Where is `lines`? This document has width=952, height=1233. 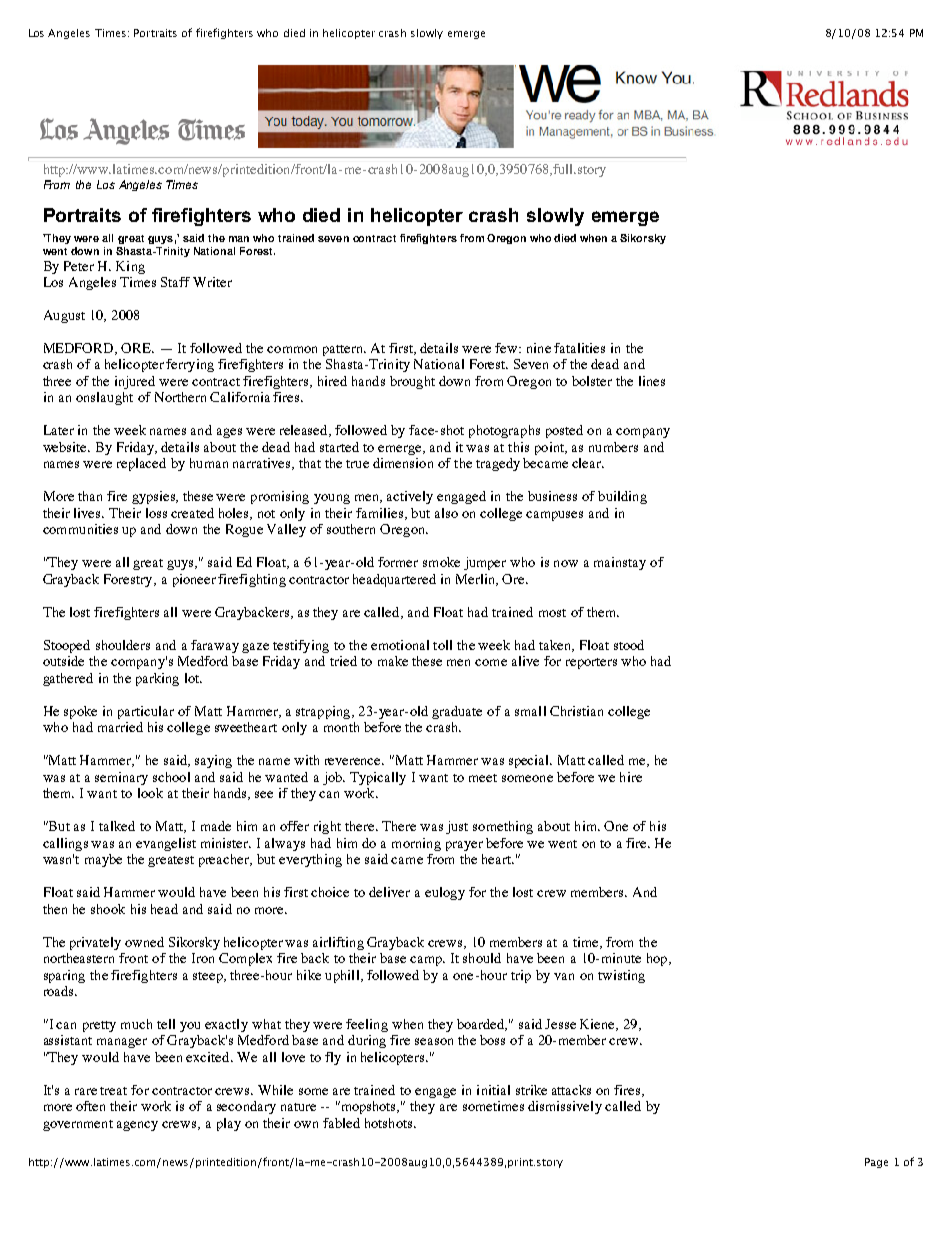
lines is located at coordinates (652, 381).
